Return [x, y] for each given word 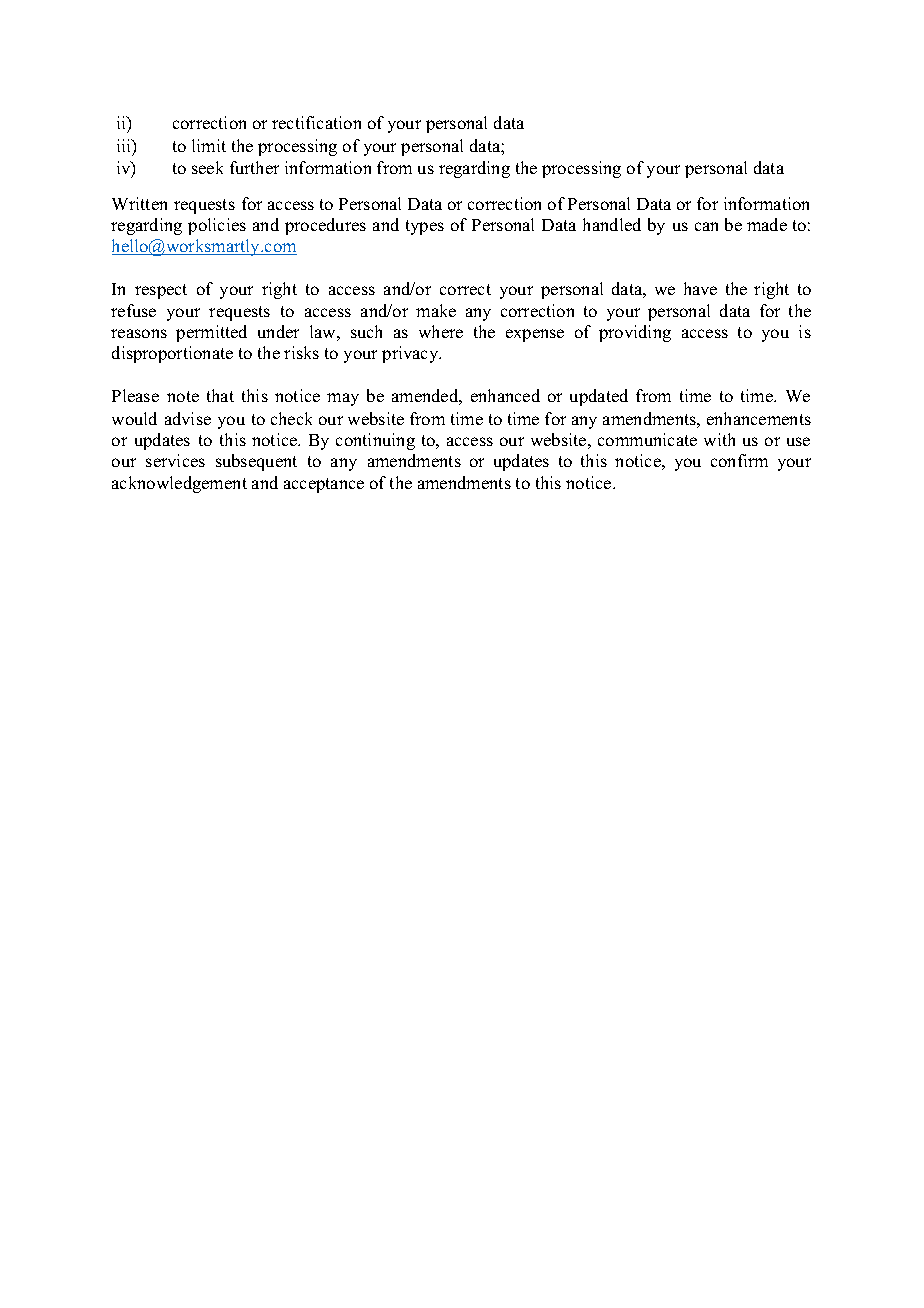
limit [209, 145]
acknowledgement [179, 484]
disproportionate [172, 354]
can [706, 226]
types [425, 227]
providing [635, 333]
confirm [739, 460]
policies [217, 226]
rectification [316, 122]
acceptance [324, 485]
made [767, 224]
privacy [411, 354]
